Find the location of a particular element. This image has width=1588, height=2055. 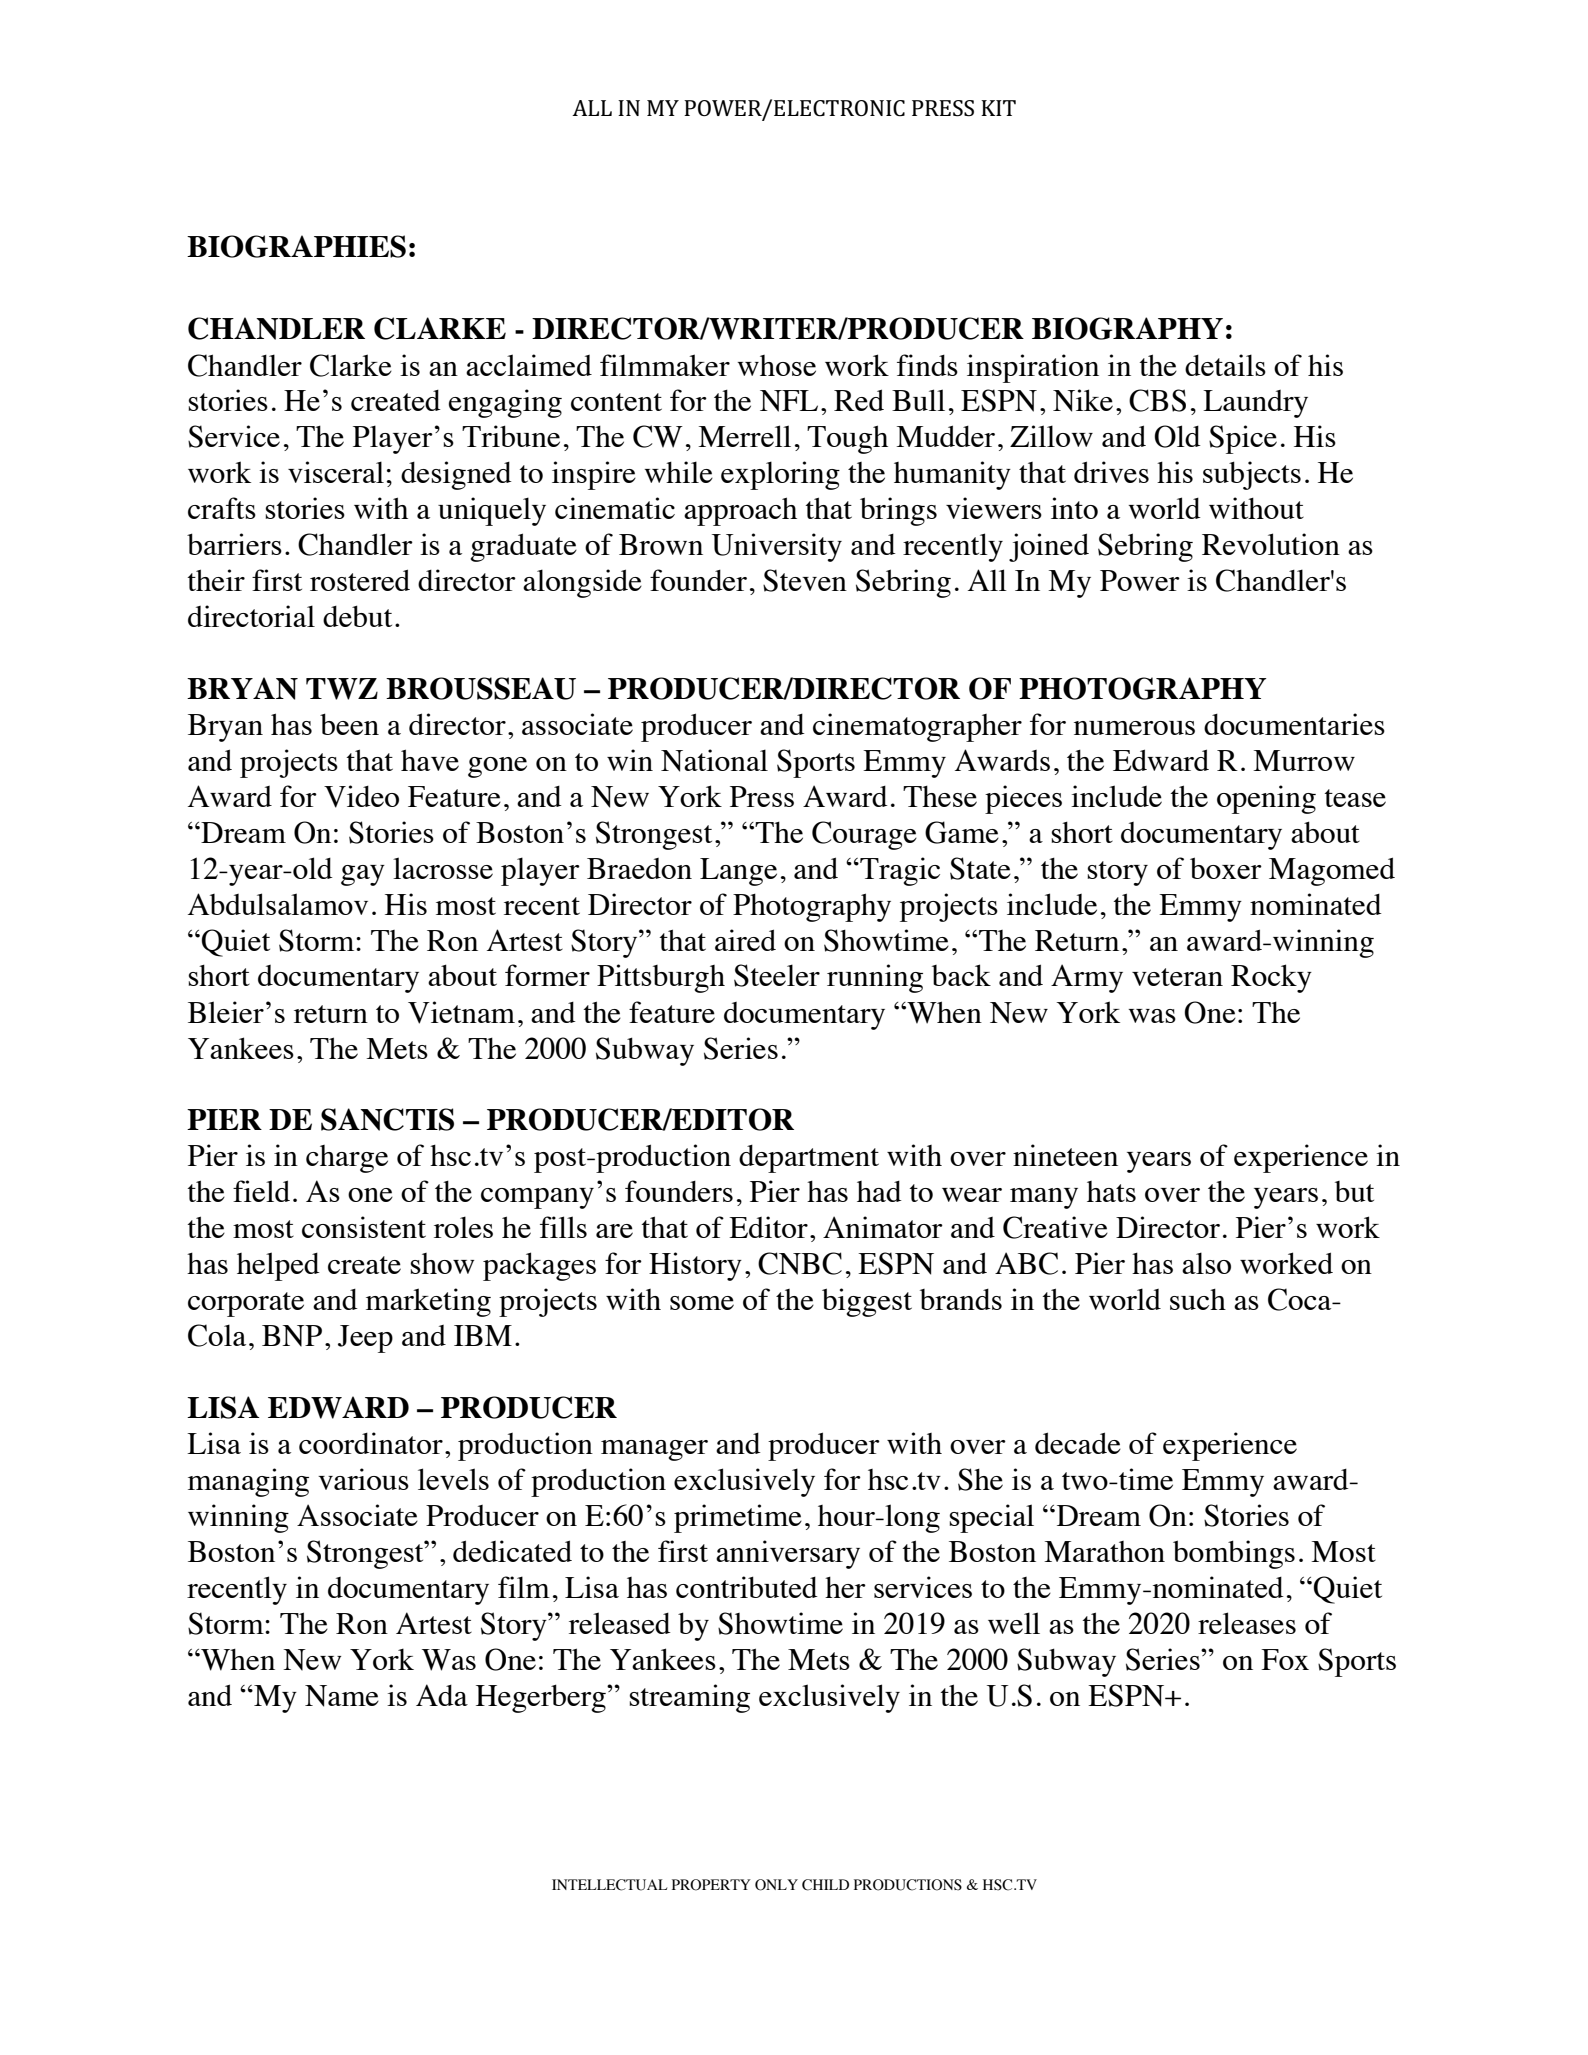

Fox is located at coordinates (1285, 1659).
